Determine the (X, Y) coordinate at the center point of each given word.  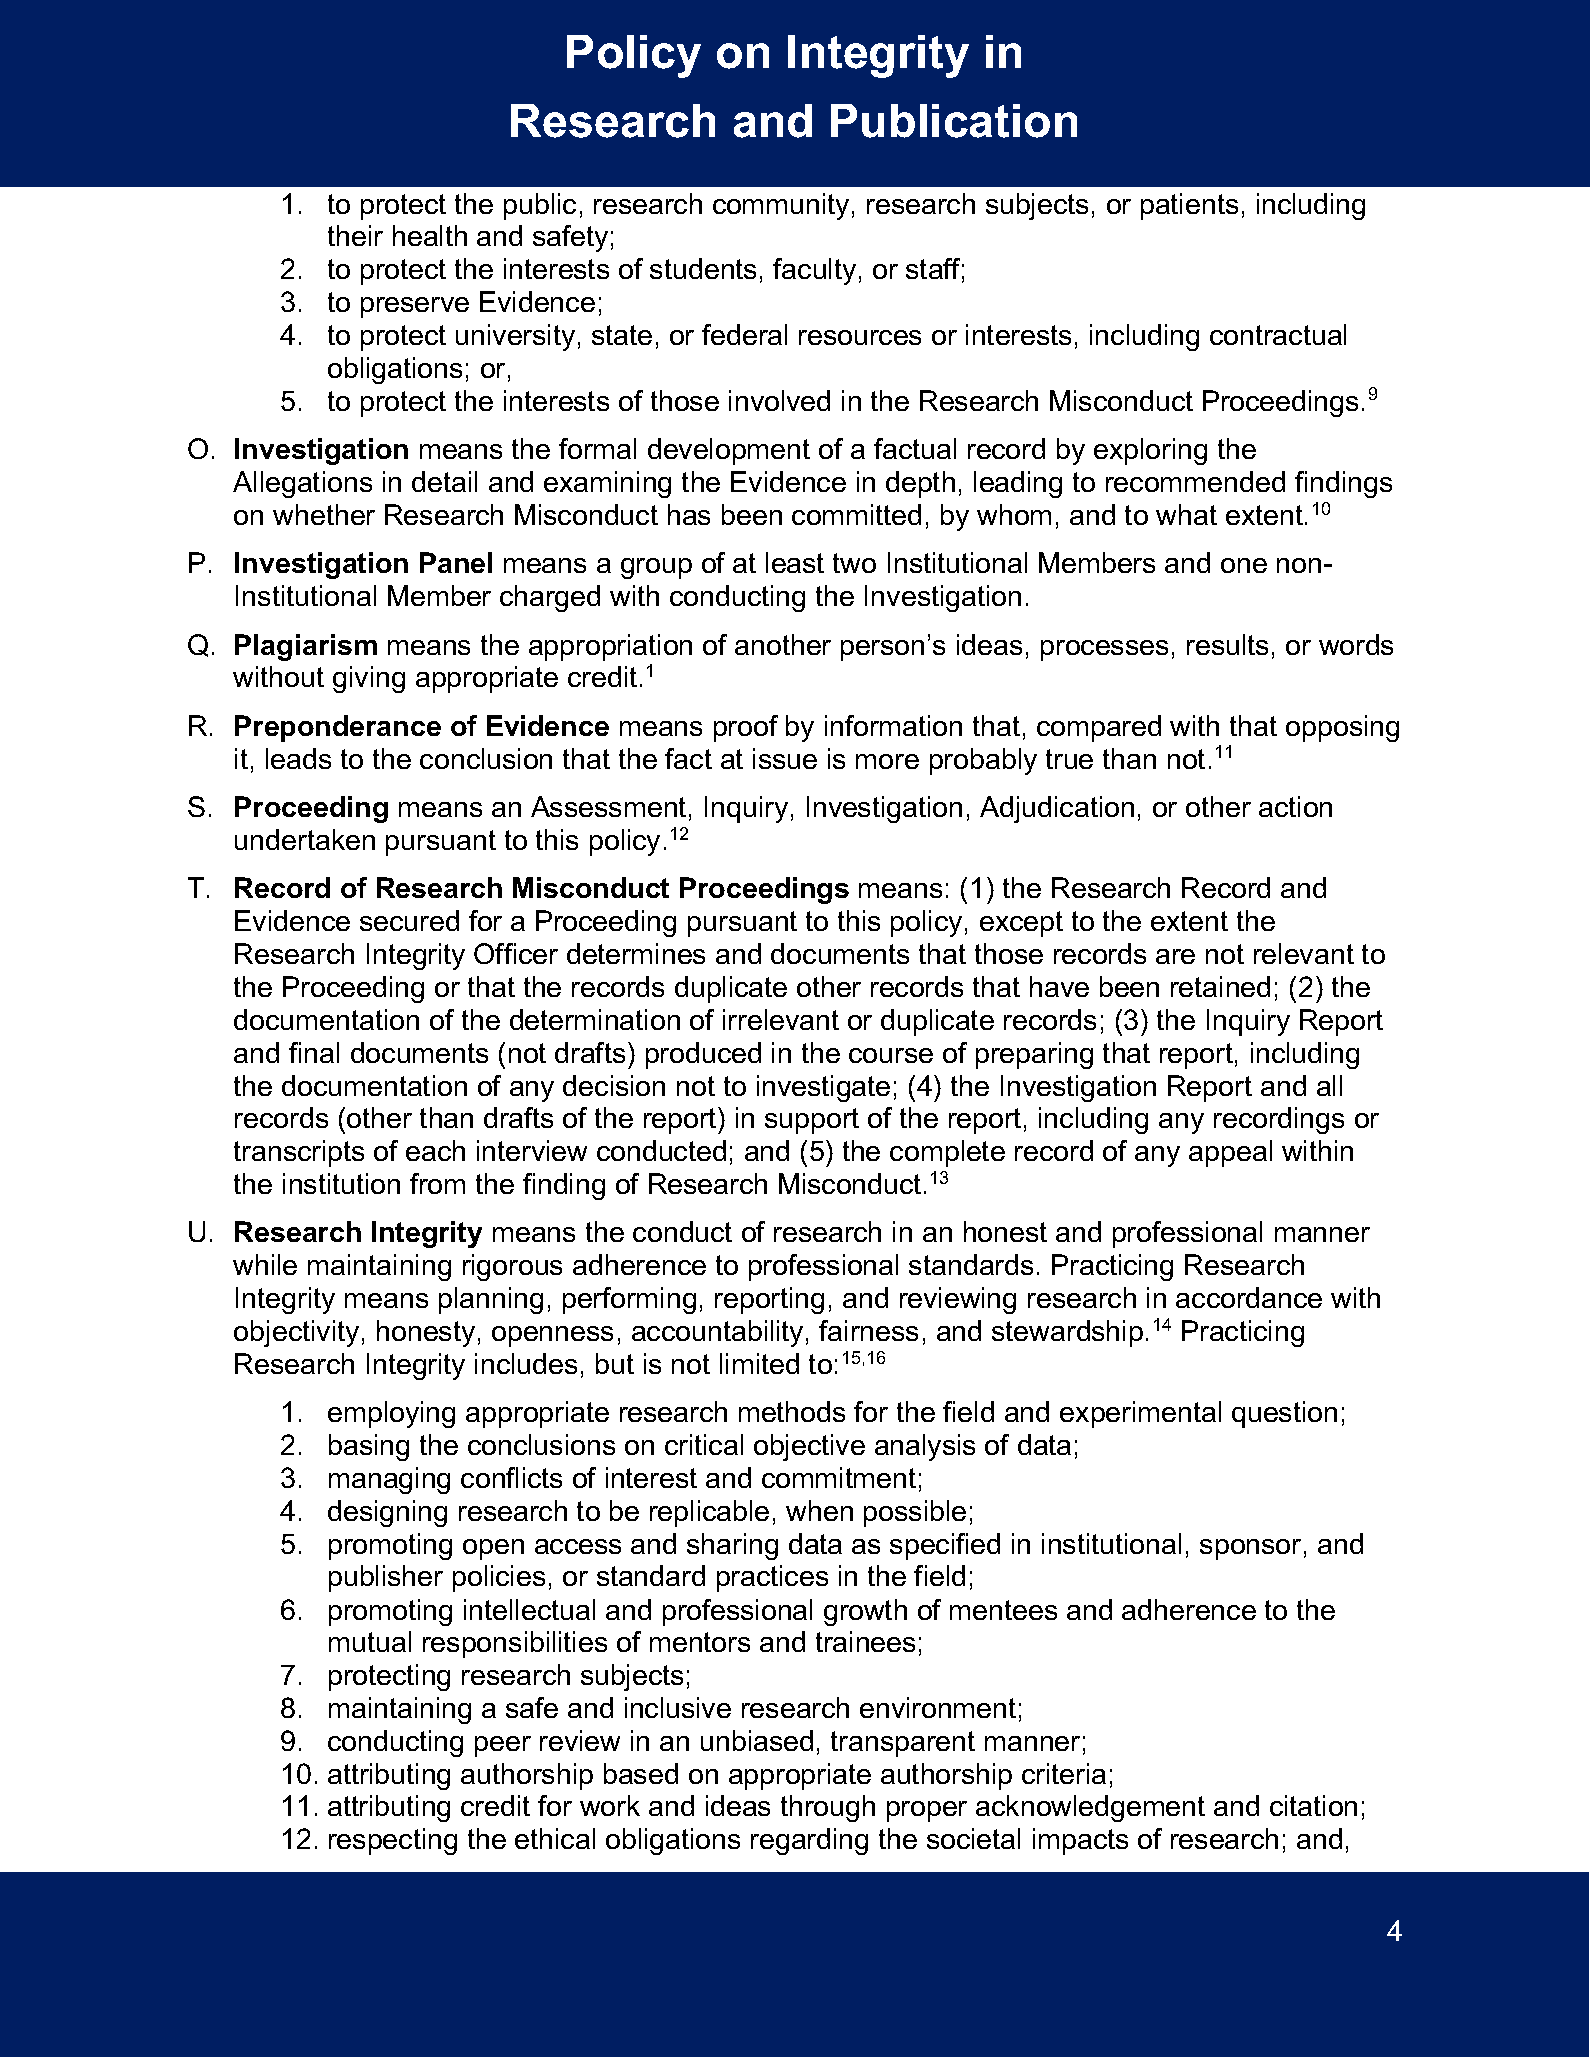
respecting (393, 1841)
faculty (814, 271)
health (430, 235)
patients (1189, 206)
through (828, 1808)
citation (1313, 1805)
